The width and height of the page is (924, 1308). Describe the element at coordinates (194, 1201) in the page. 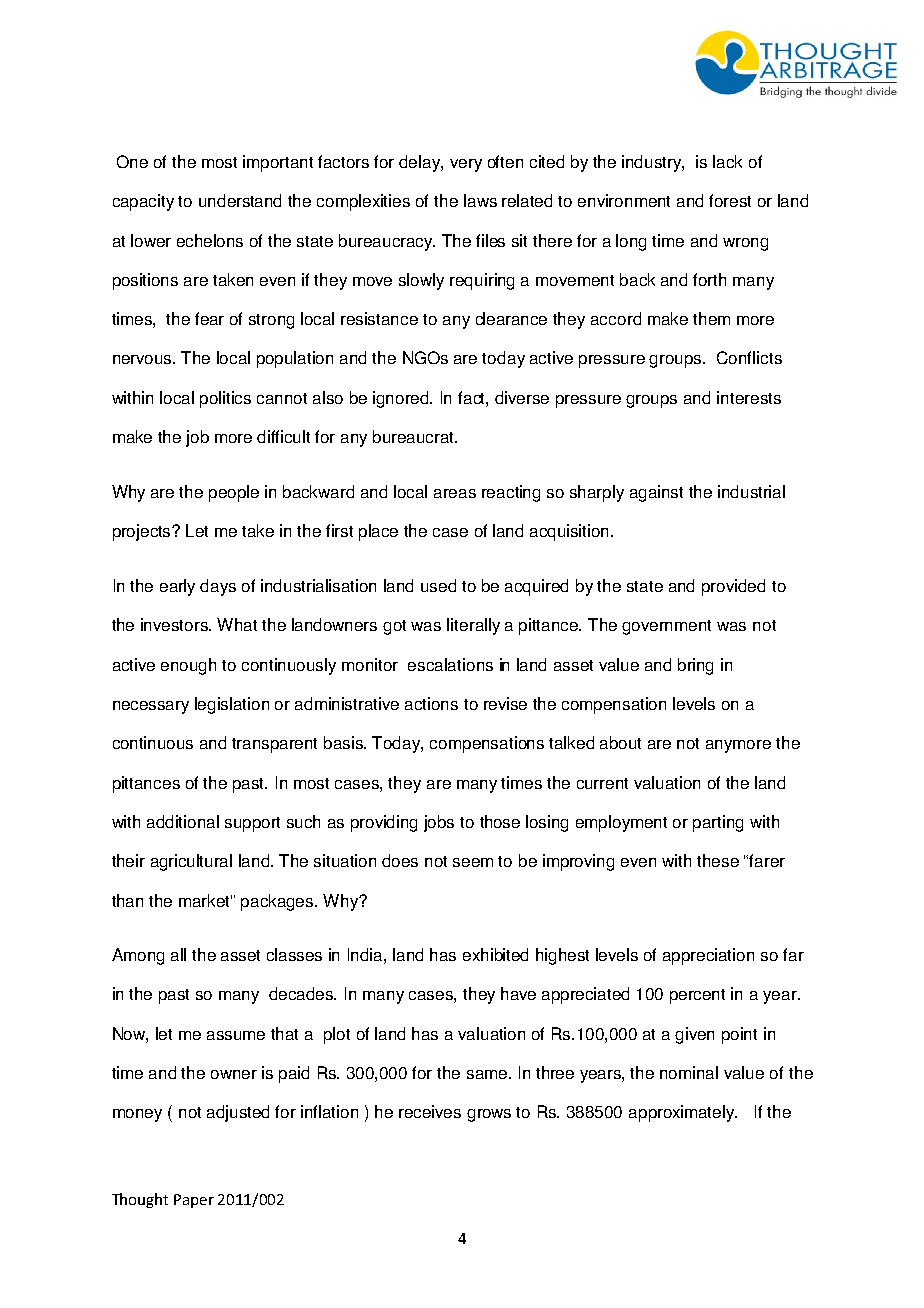

I see `Paper` at that location.
